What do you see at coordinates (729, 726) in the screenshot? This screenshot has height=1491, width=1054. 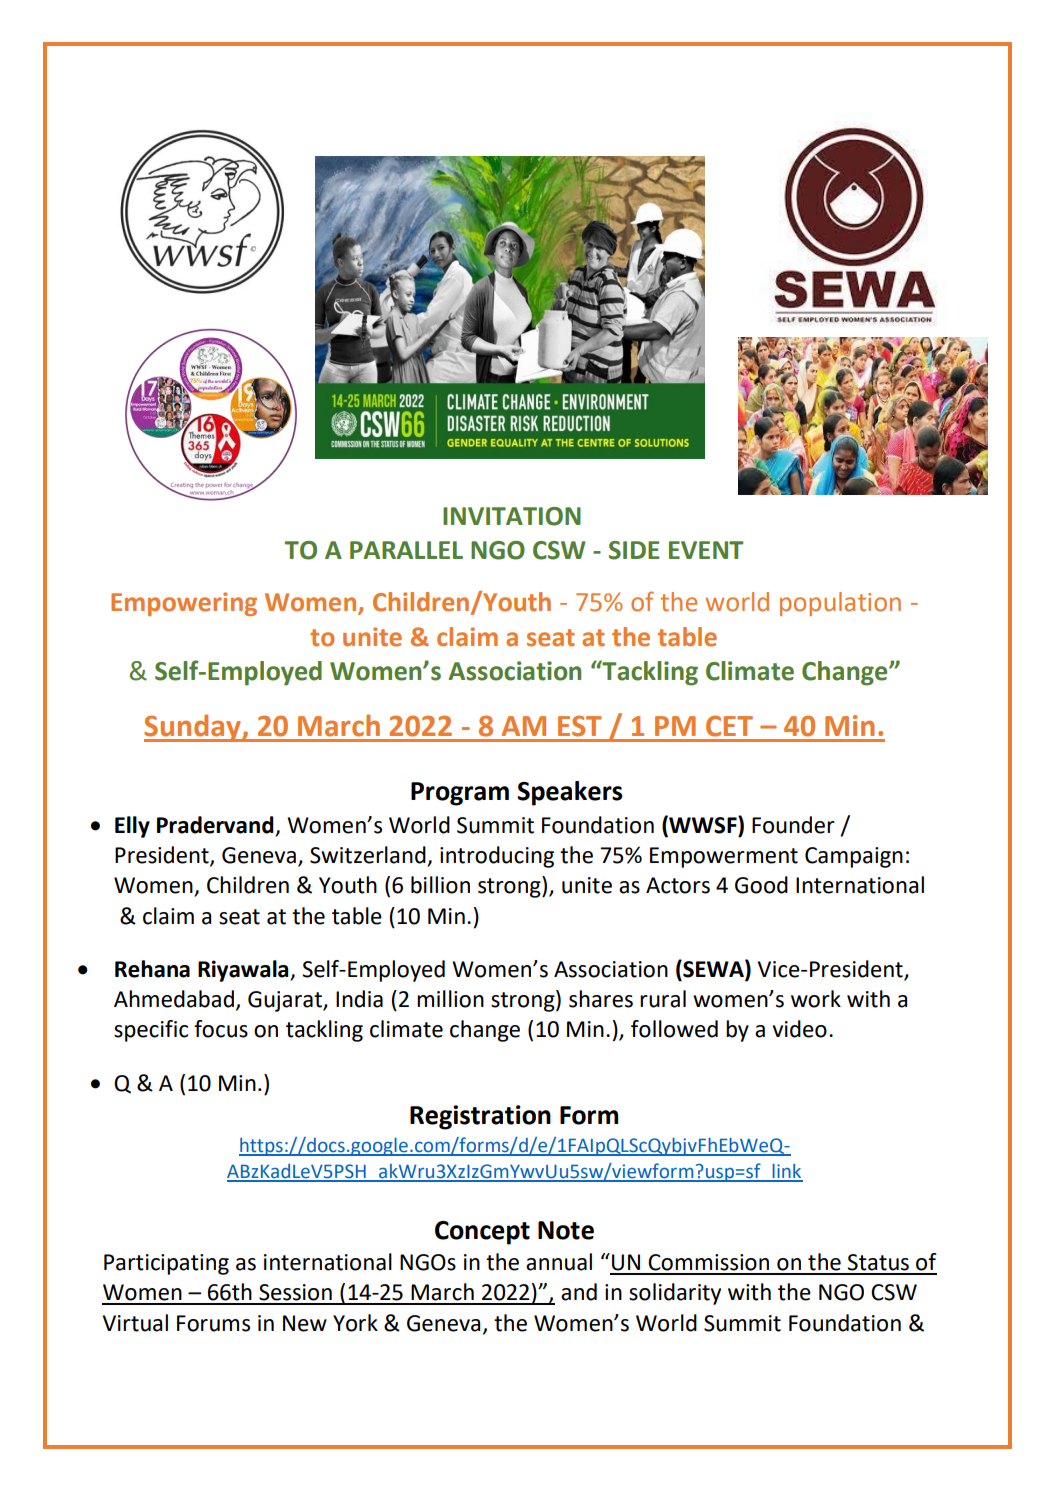 I see `CET` at bounding box center [729, 726].
